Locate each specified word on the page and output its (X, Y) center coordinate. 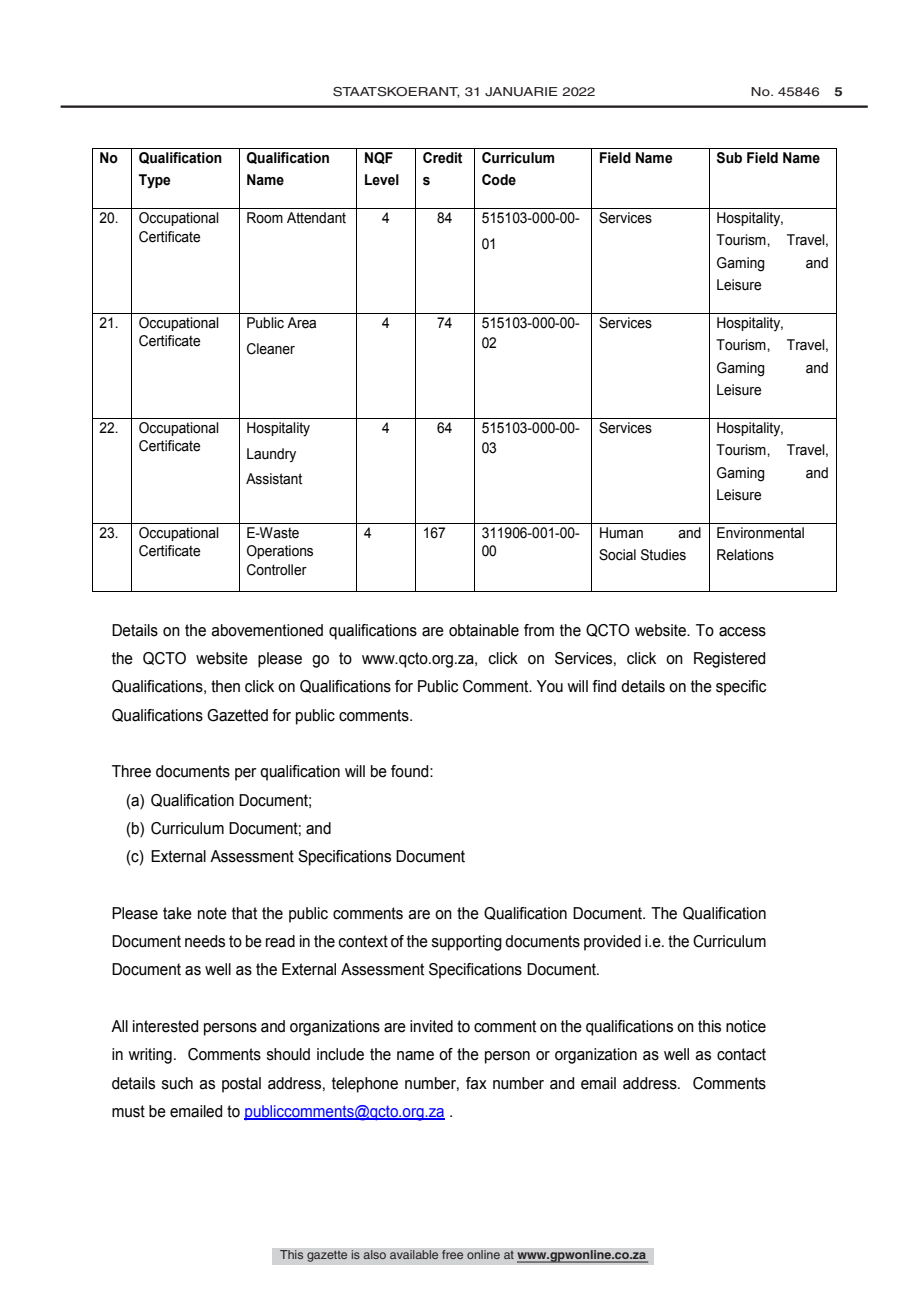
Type (154, 181)
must (128, 1111)
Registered (729, 660)
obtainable (484, 630)
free (453, 1255)
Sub (729, 158)
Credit (442, 158)
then (225, 686)
